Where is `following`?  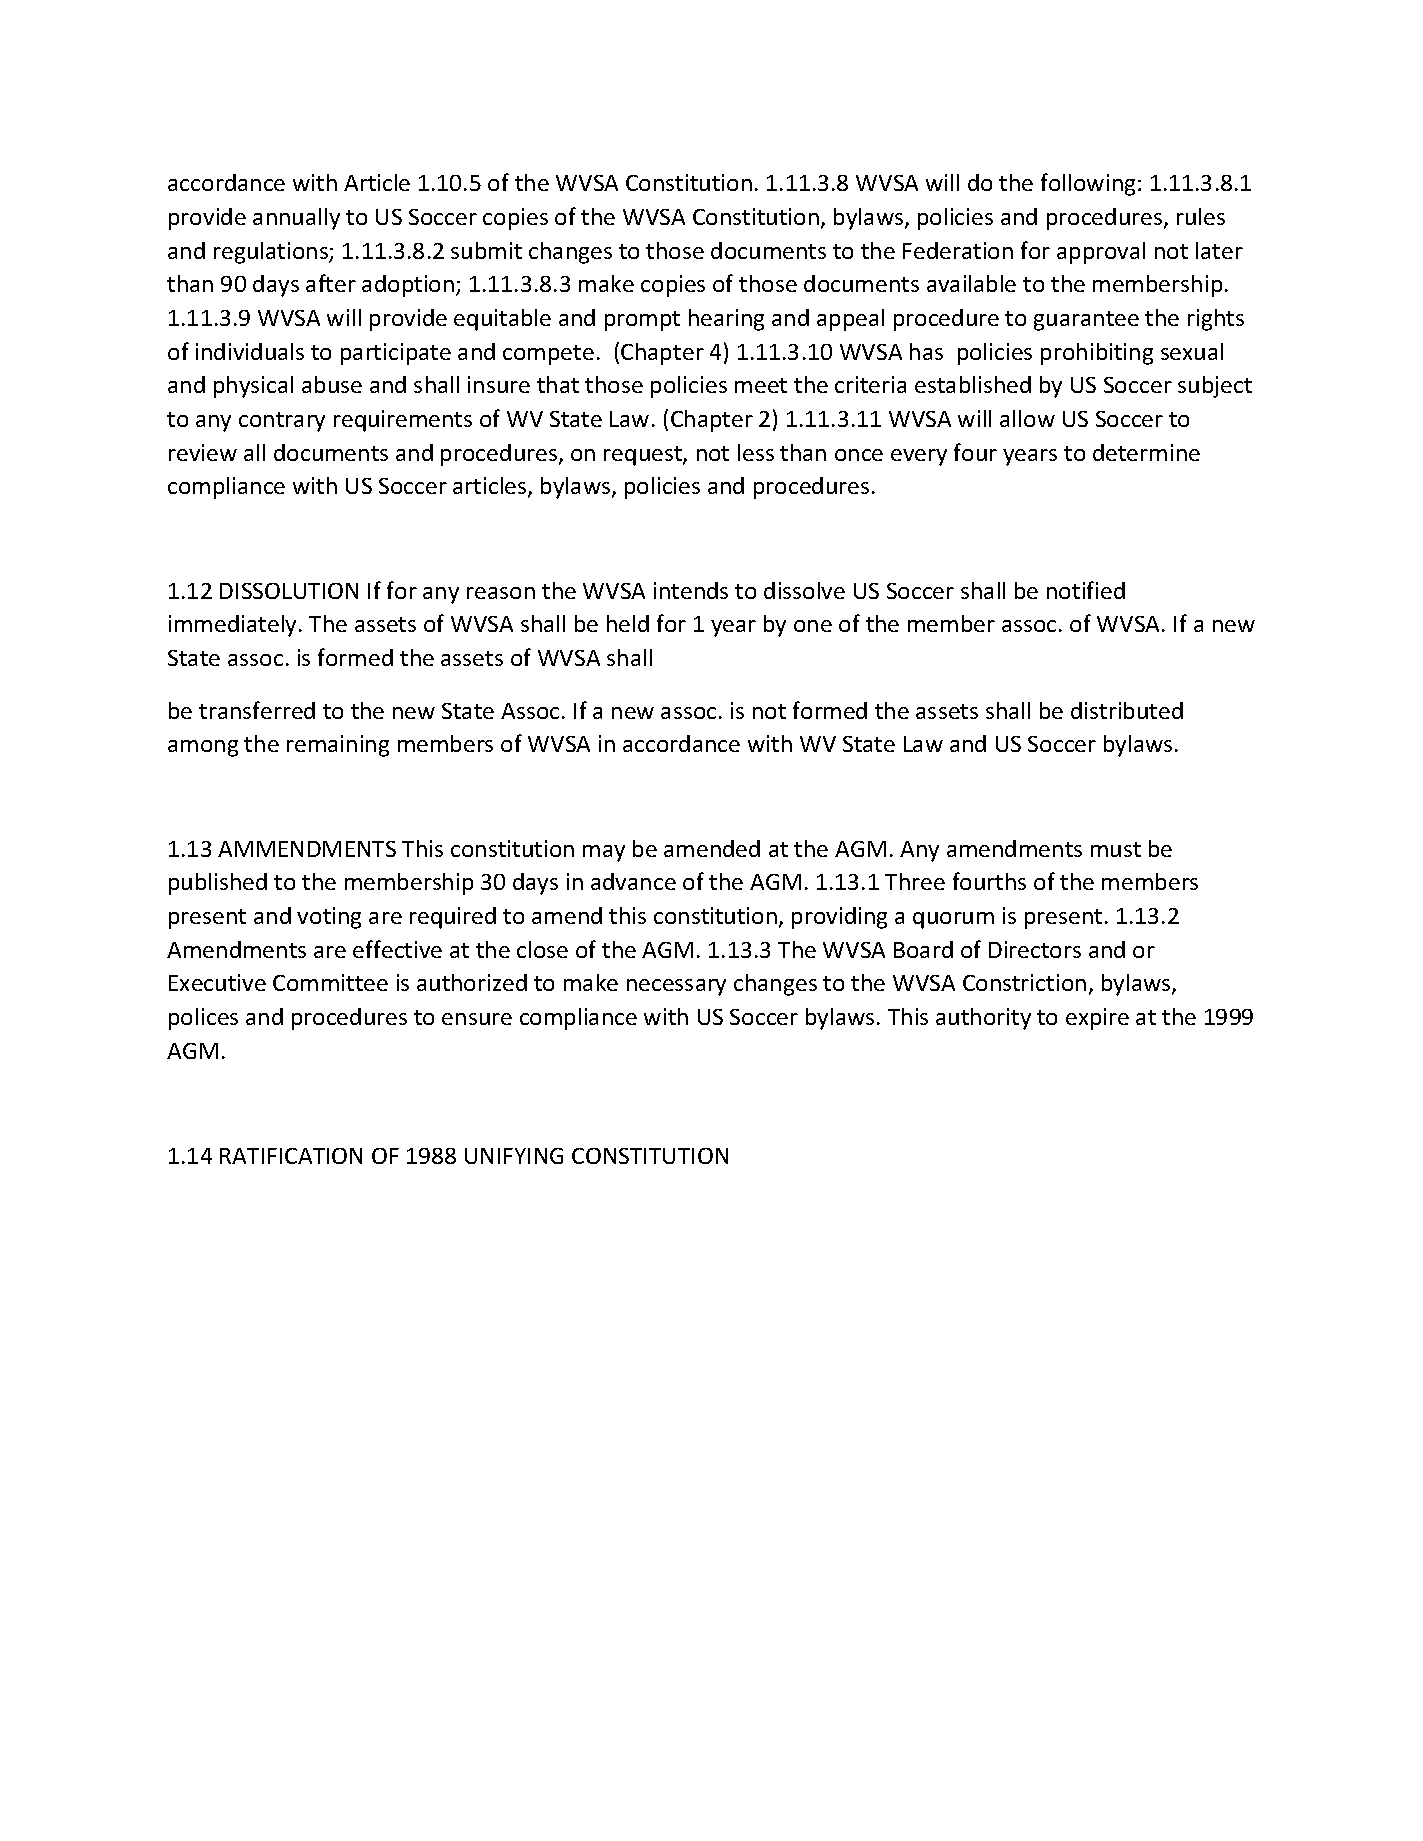 following is located at coordinates (1088, 184).
